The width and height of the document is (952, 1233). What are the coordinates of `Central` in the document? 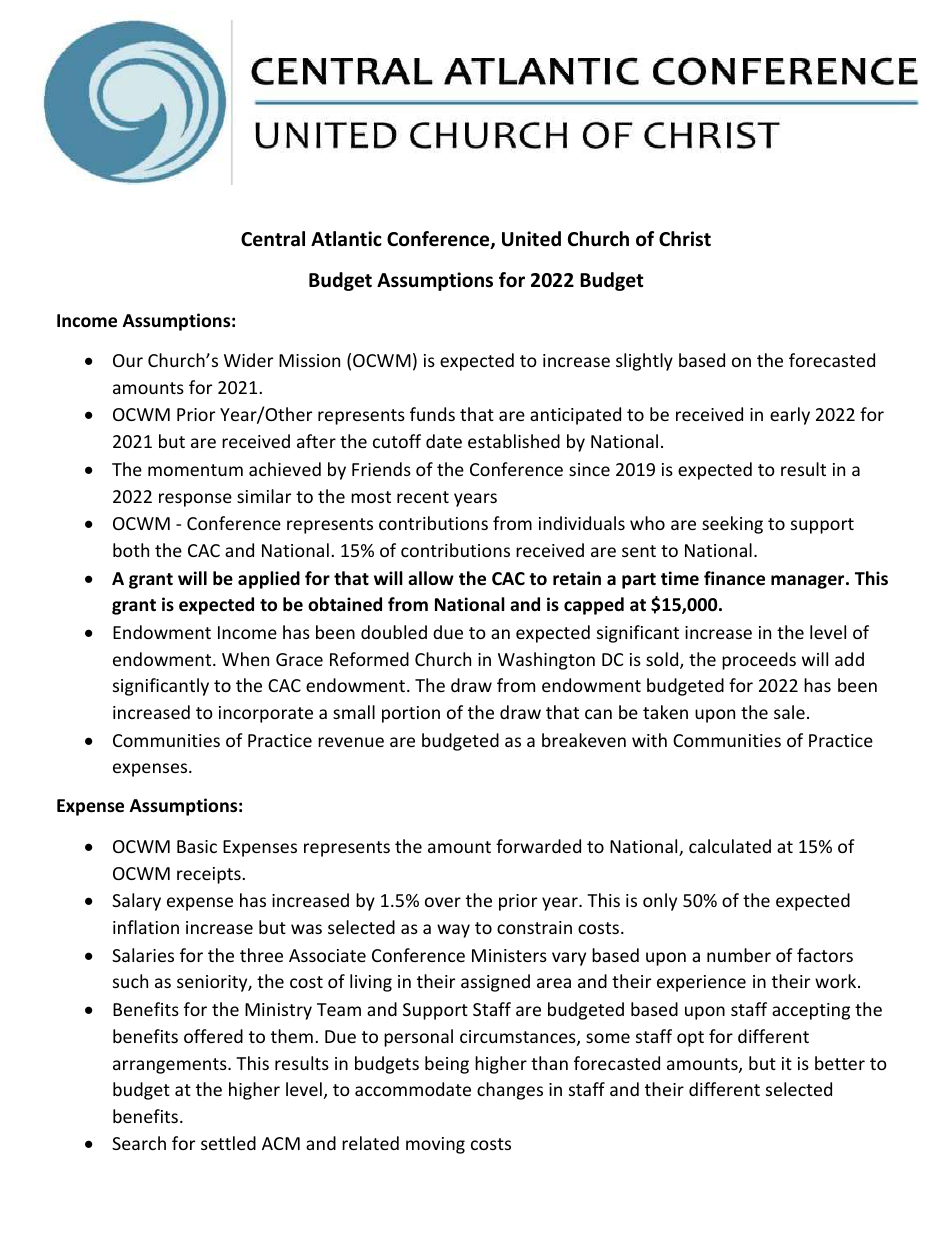 It's located at (273, 239).
